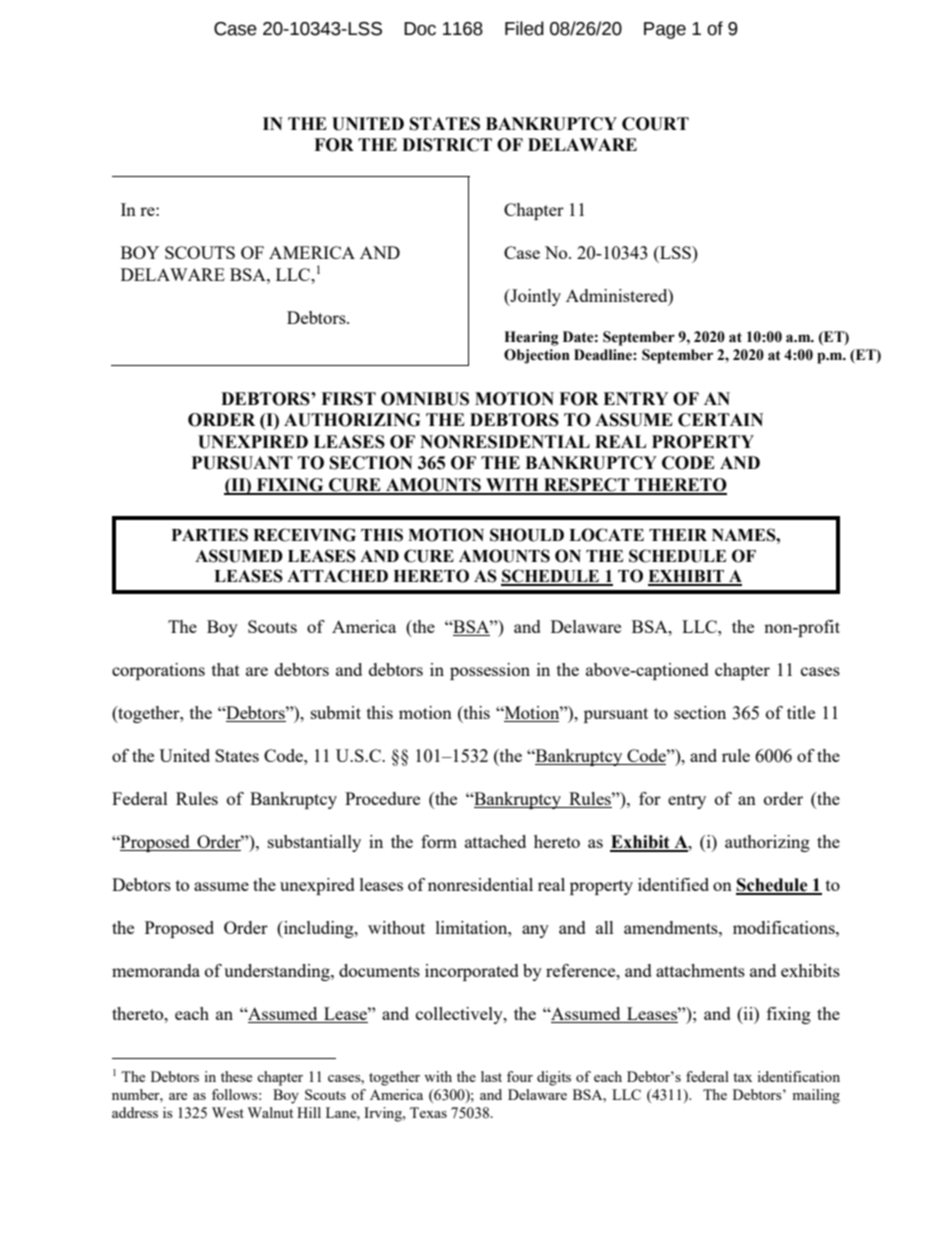 This screenshot has height=1233, width=952. What do you see at coordinates (524, 28) in the screenshot?
I see `Filed` at bounding box center [524, 28].
